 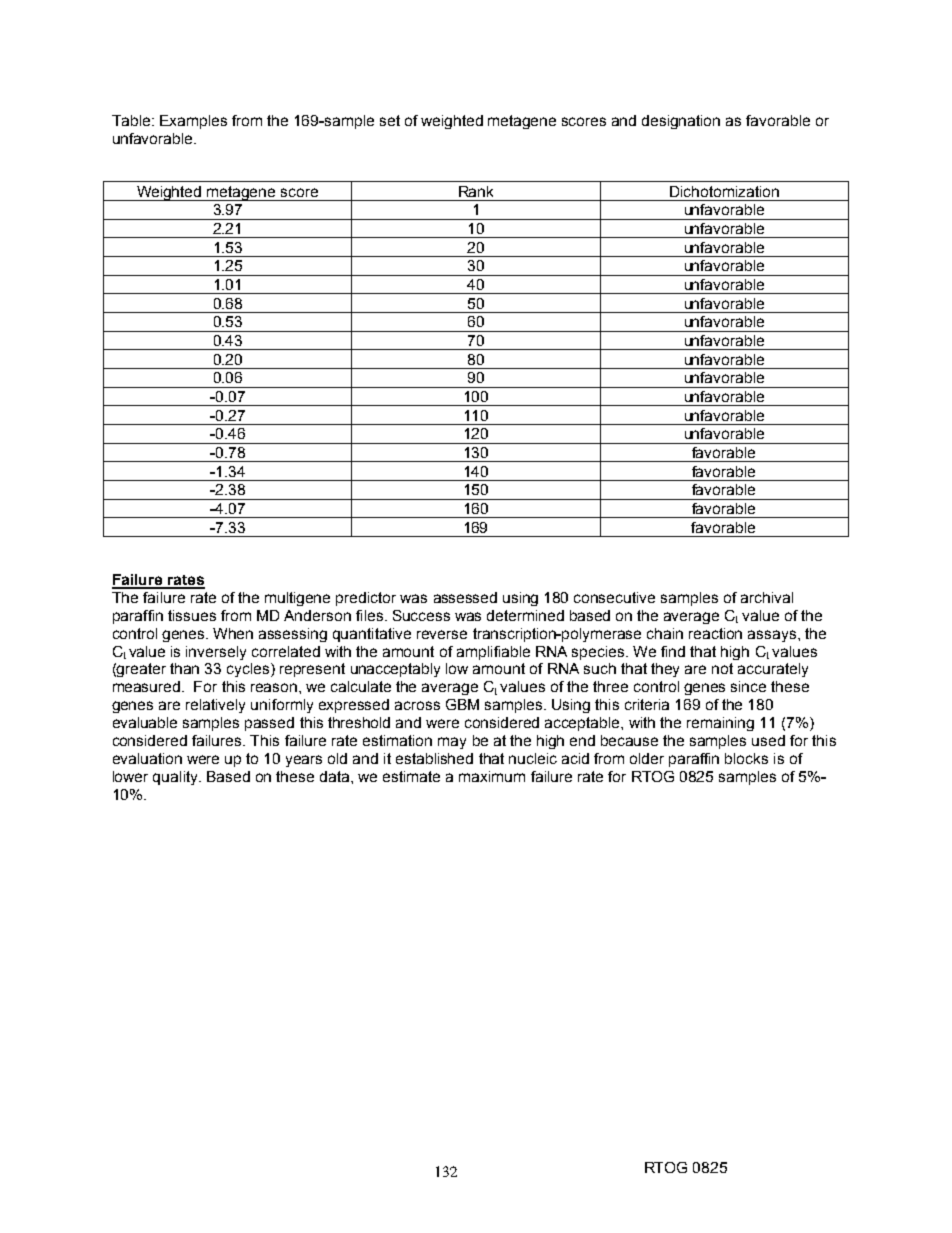 I want to click on assessed, so click(x=465, y=597).
